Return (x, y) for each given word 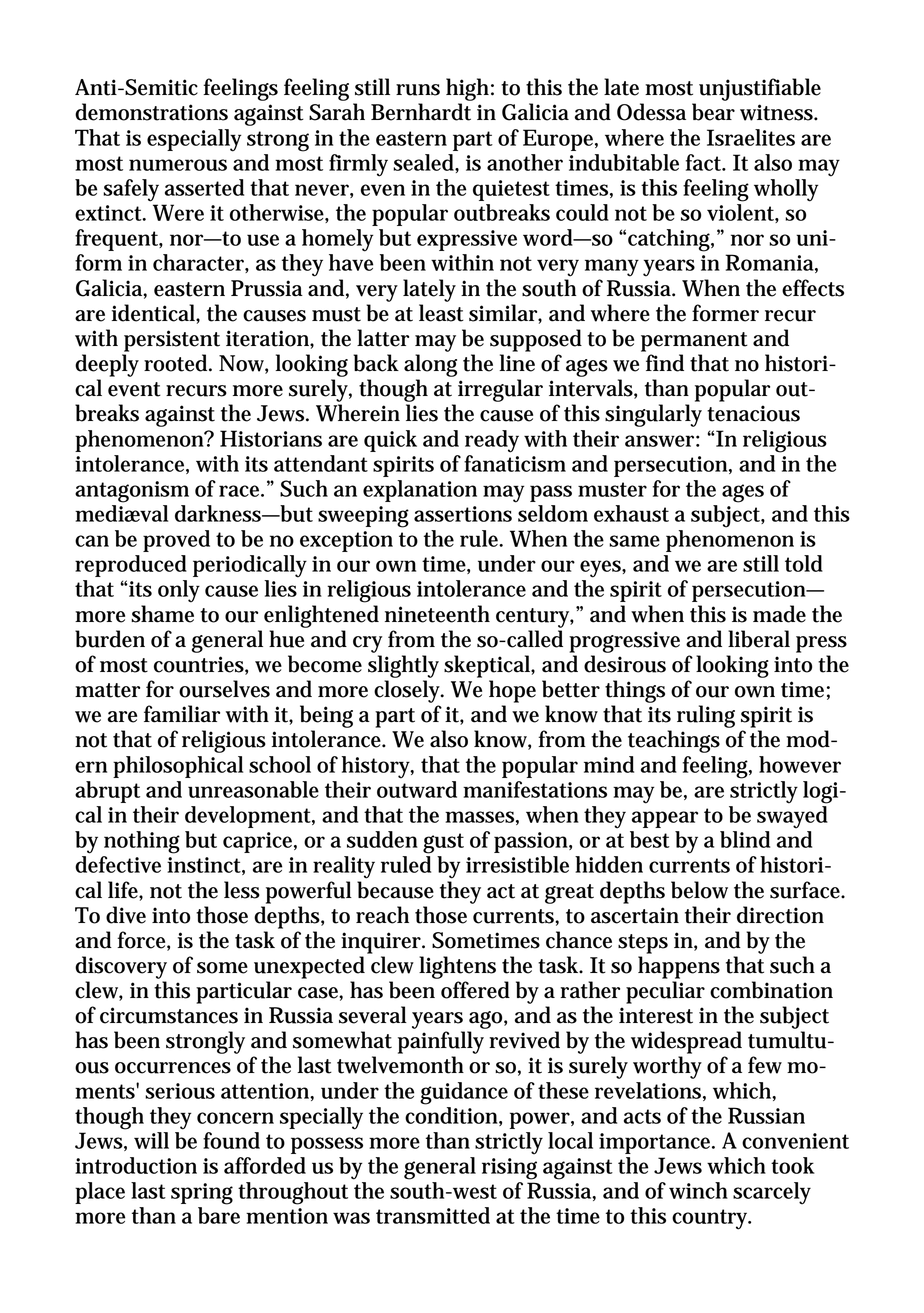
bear (713, 112)
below (699, 890)
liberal (759, 639)
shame (162, 614)
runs (418, 90)
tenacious (753, 413)
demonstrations (151, 112)
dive (126, 915)
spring (202, 1194)
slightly (403, 666)
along (430, 365)
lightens (457, 967)
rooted (178, 363)
